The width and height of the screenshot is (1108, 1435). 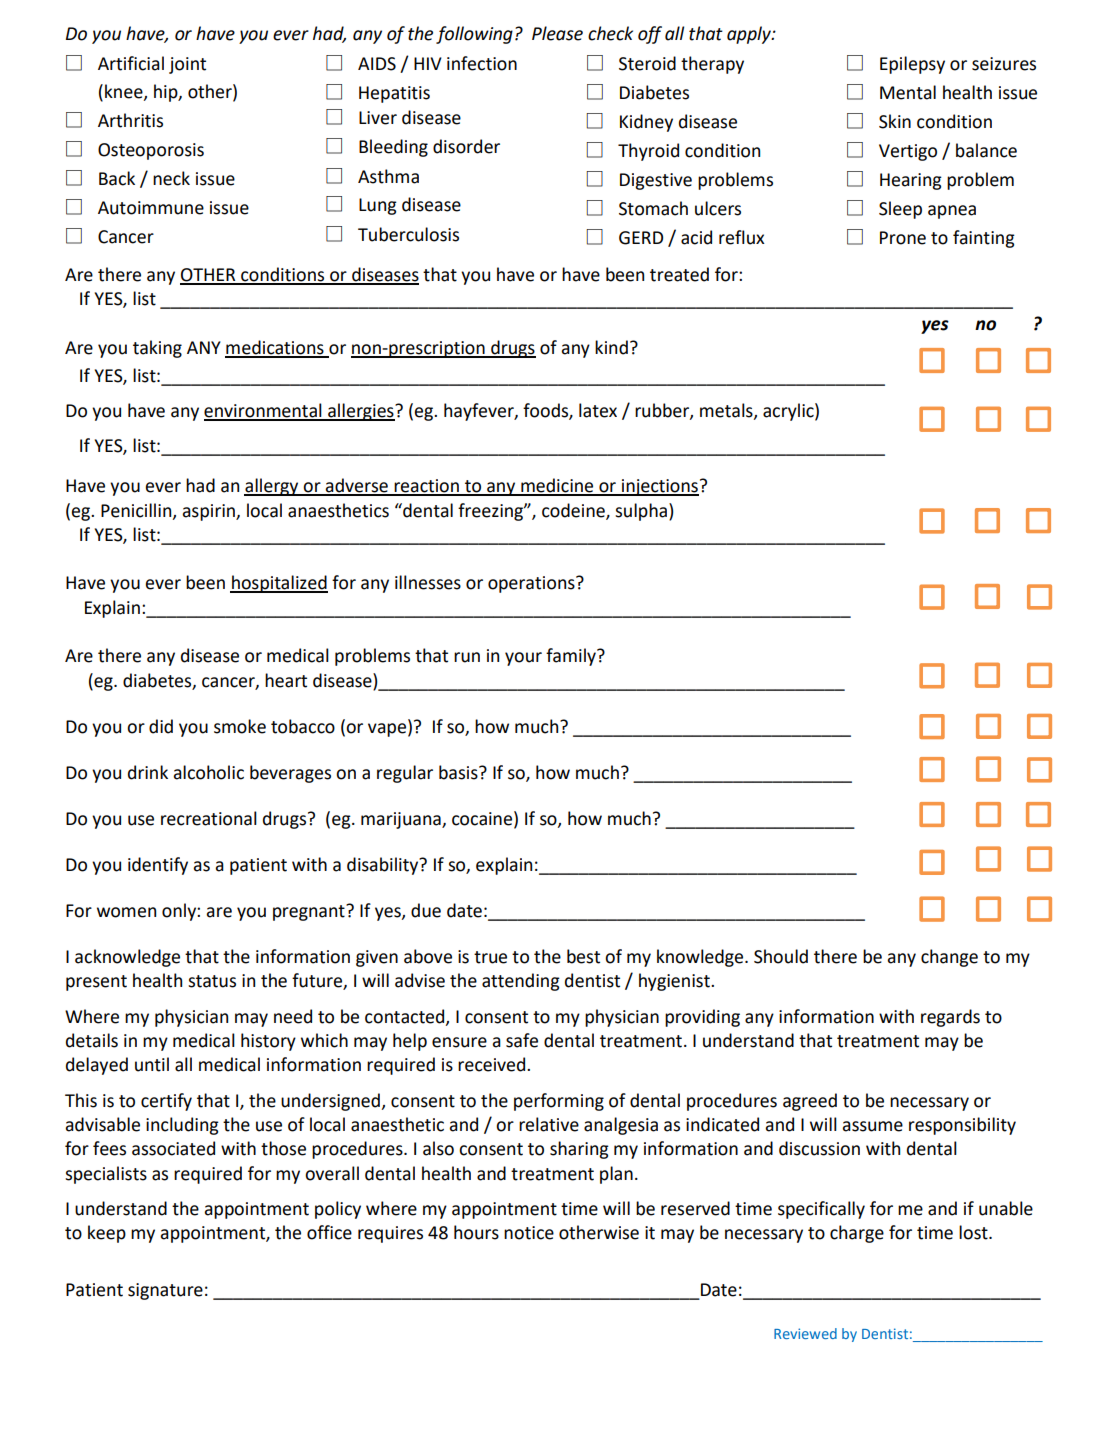 I want to click on joint, so click(x=187, y=65).
